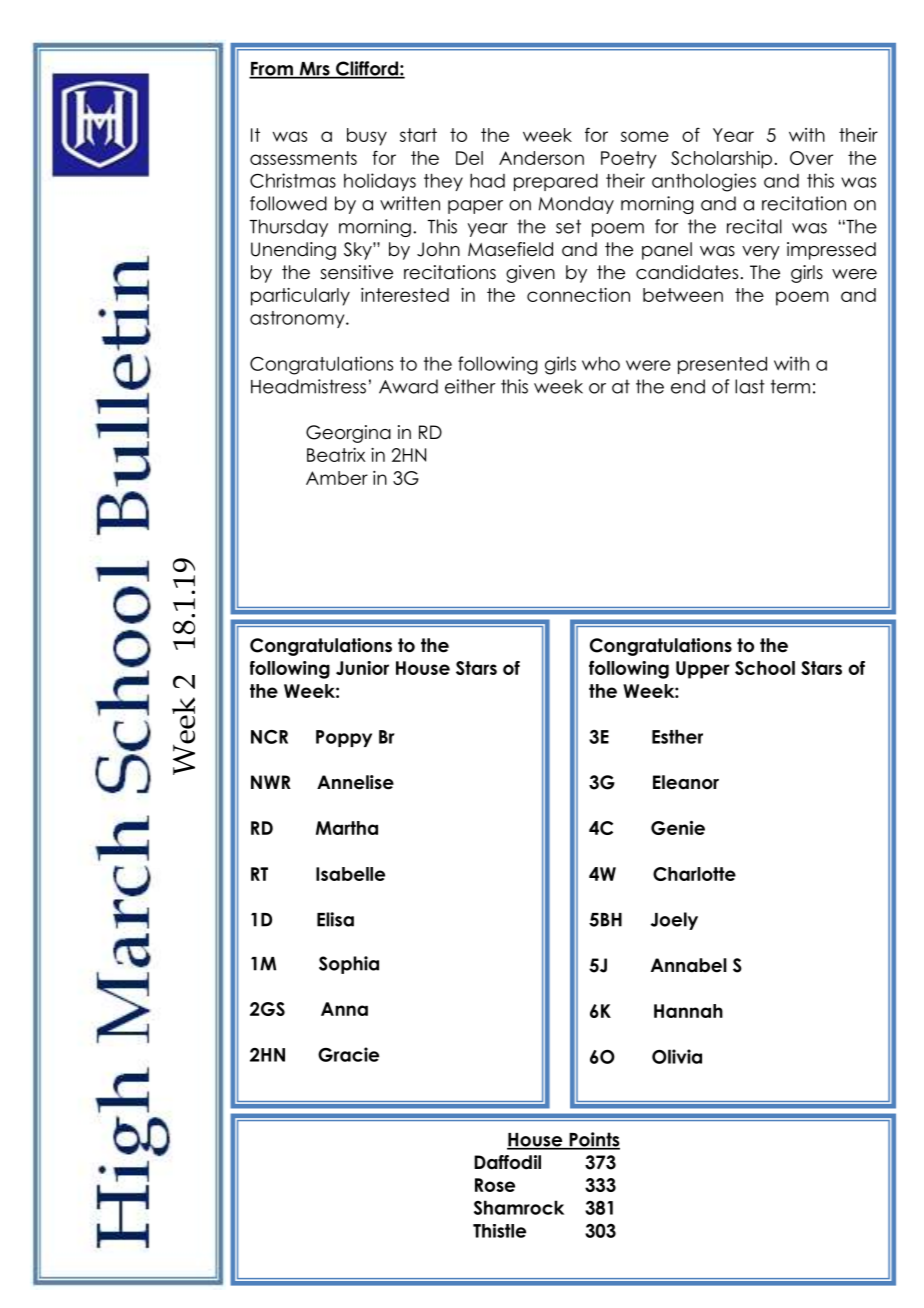 The image size is (924, 1308). I want to click on Anderson, so click(541, 158).
